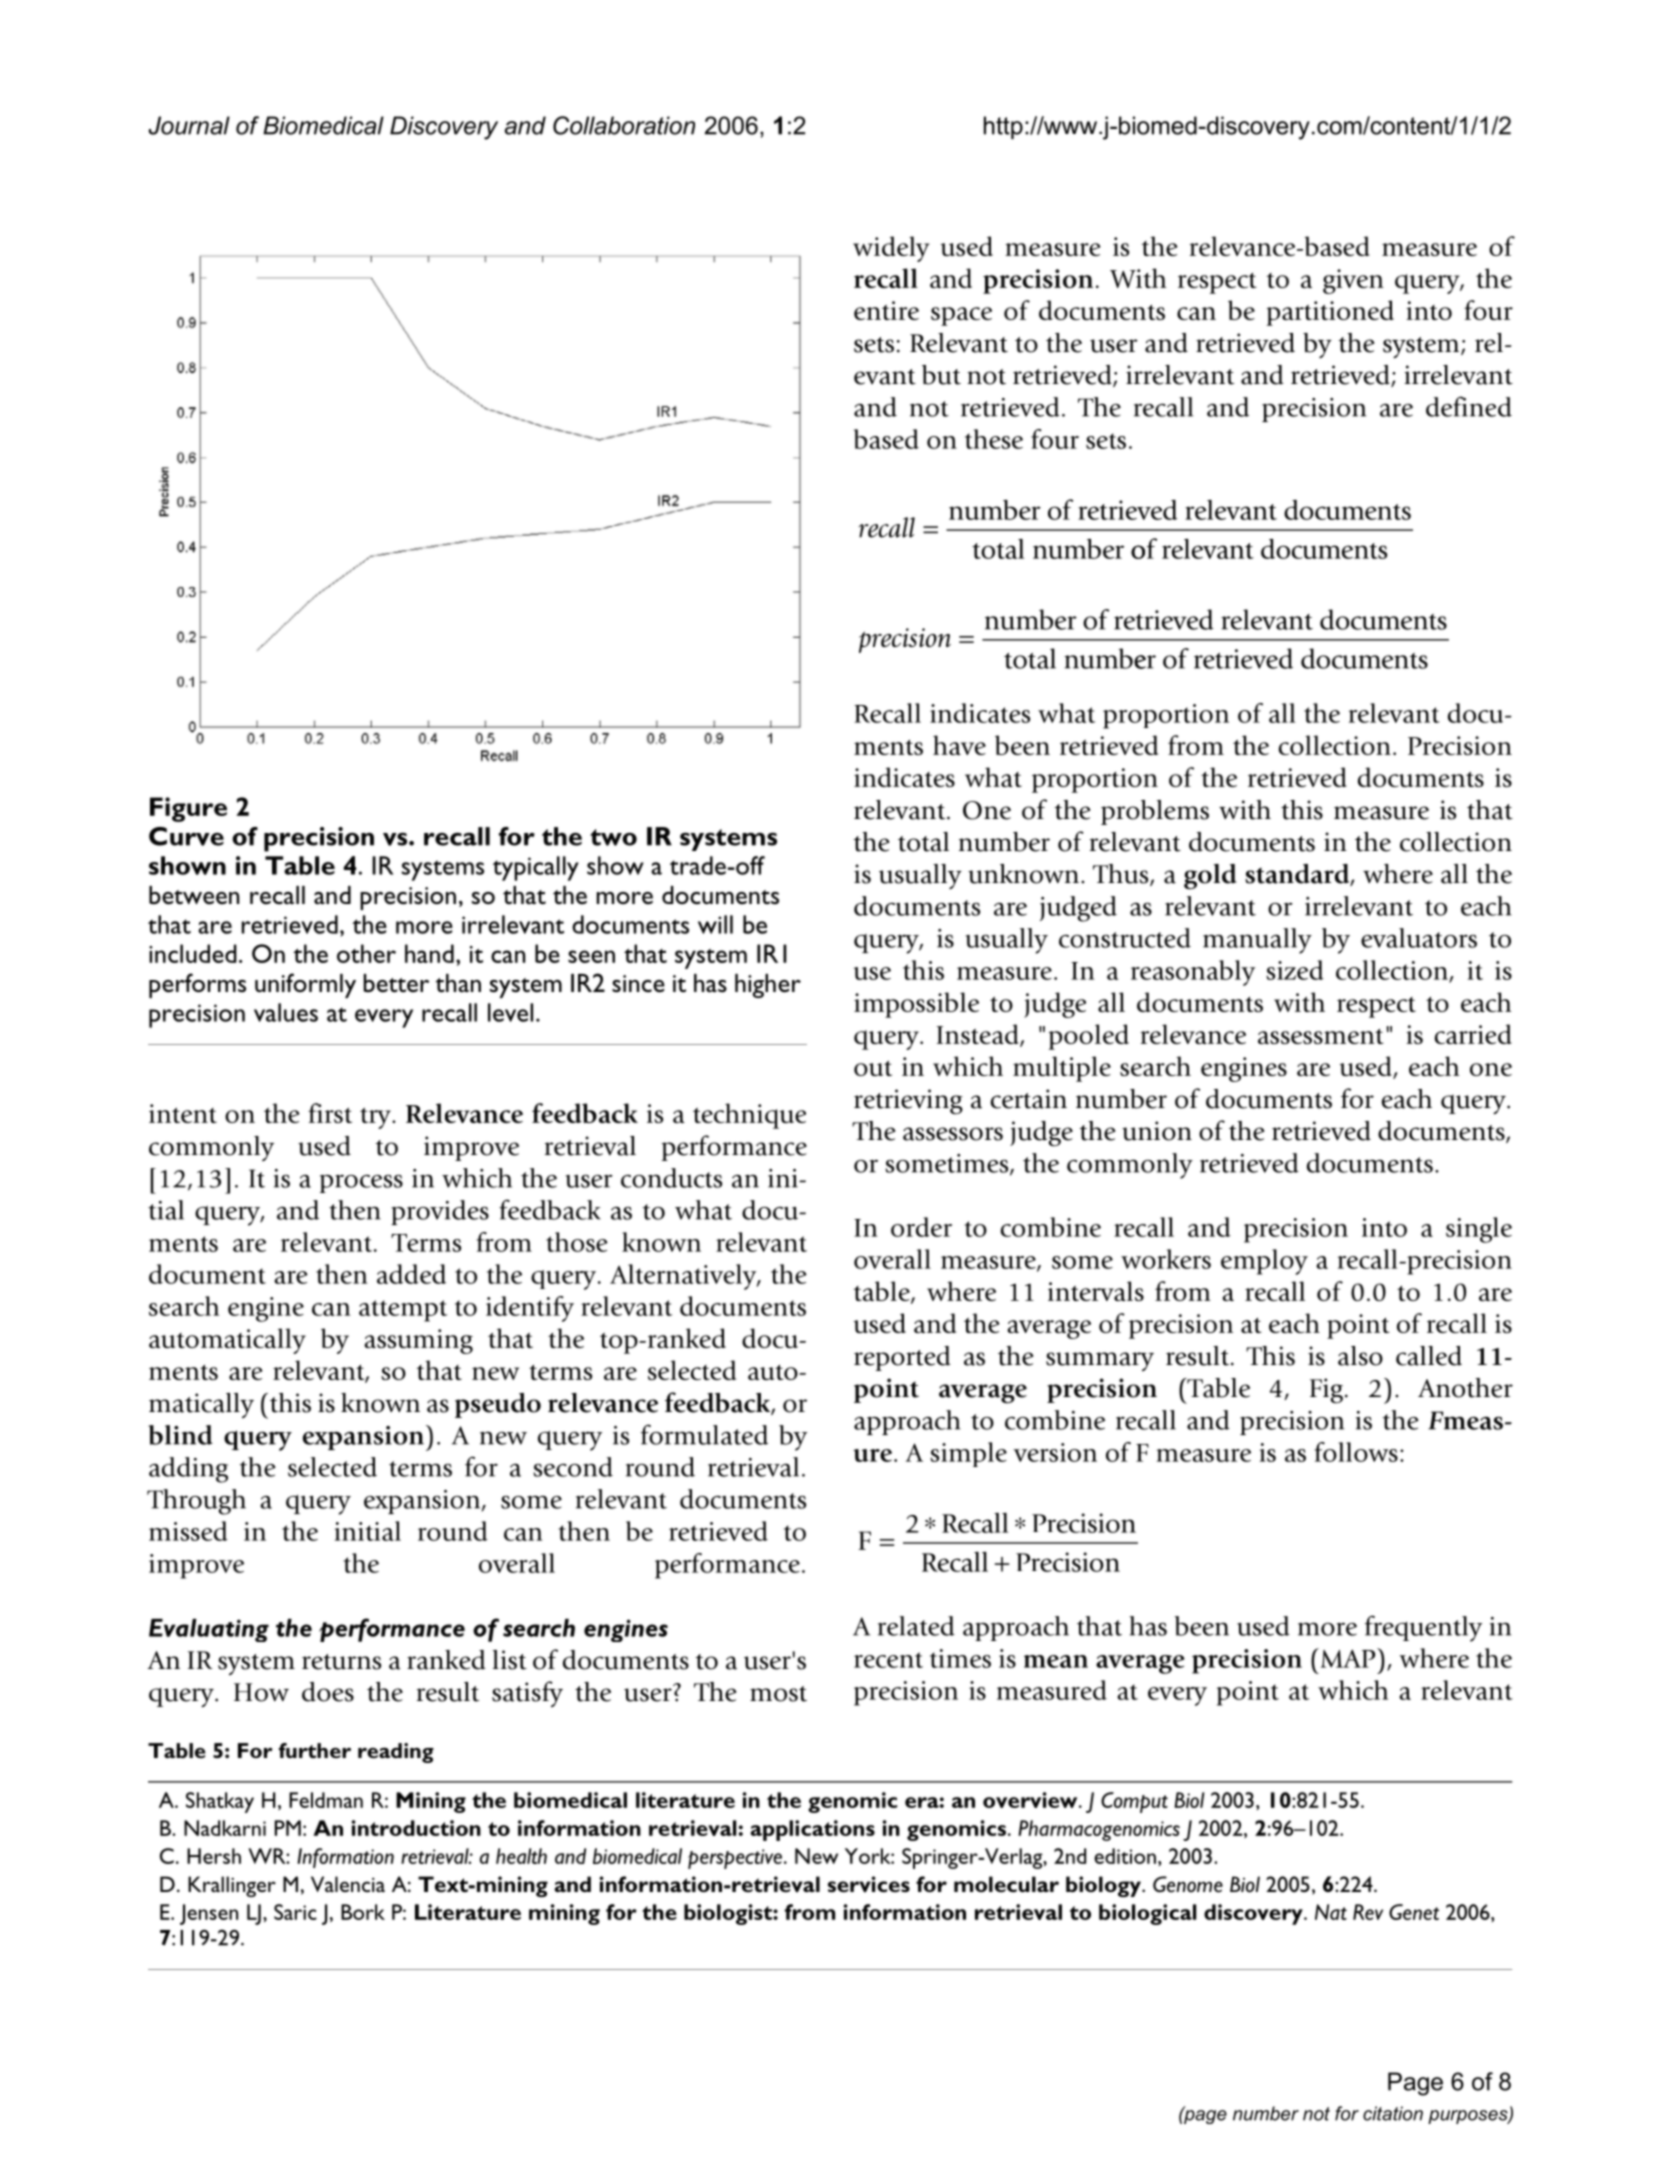  I want to click on assessment, so click(1321, 1036).
